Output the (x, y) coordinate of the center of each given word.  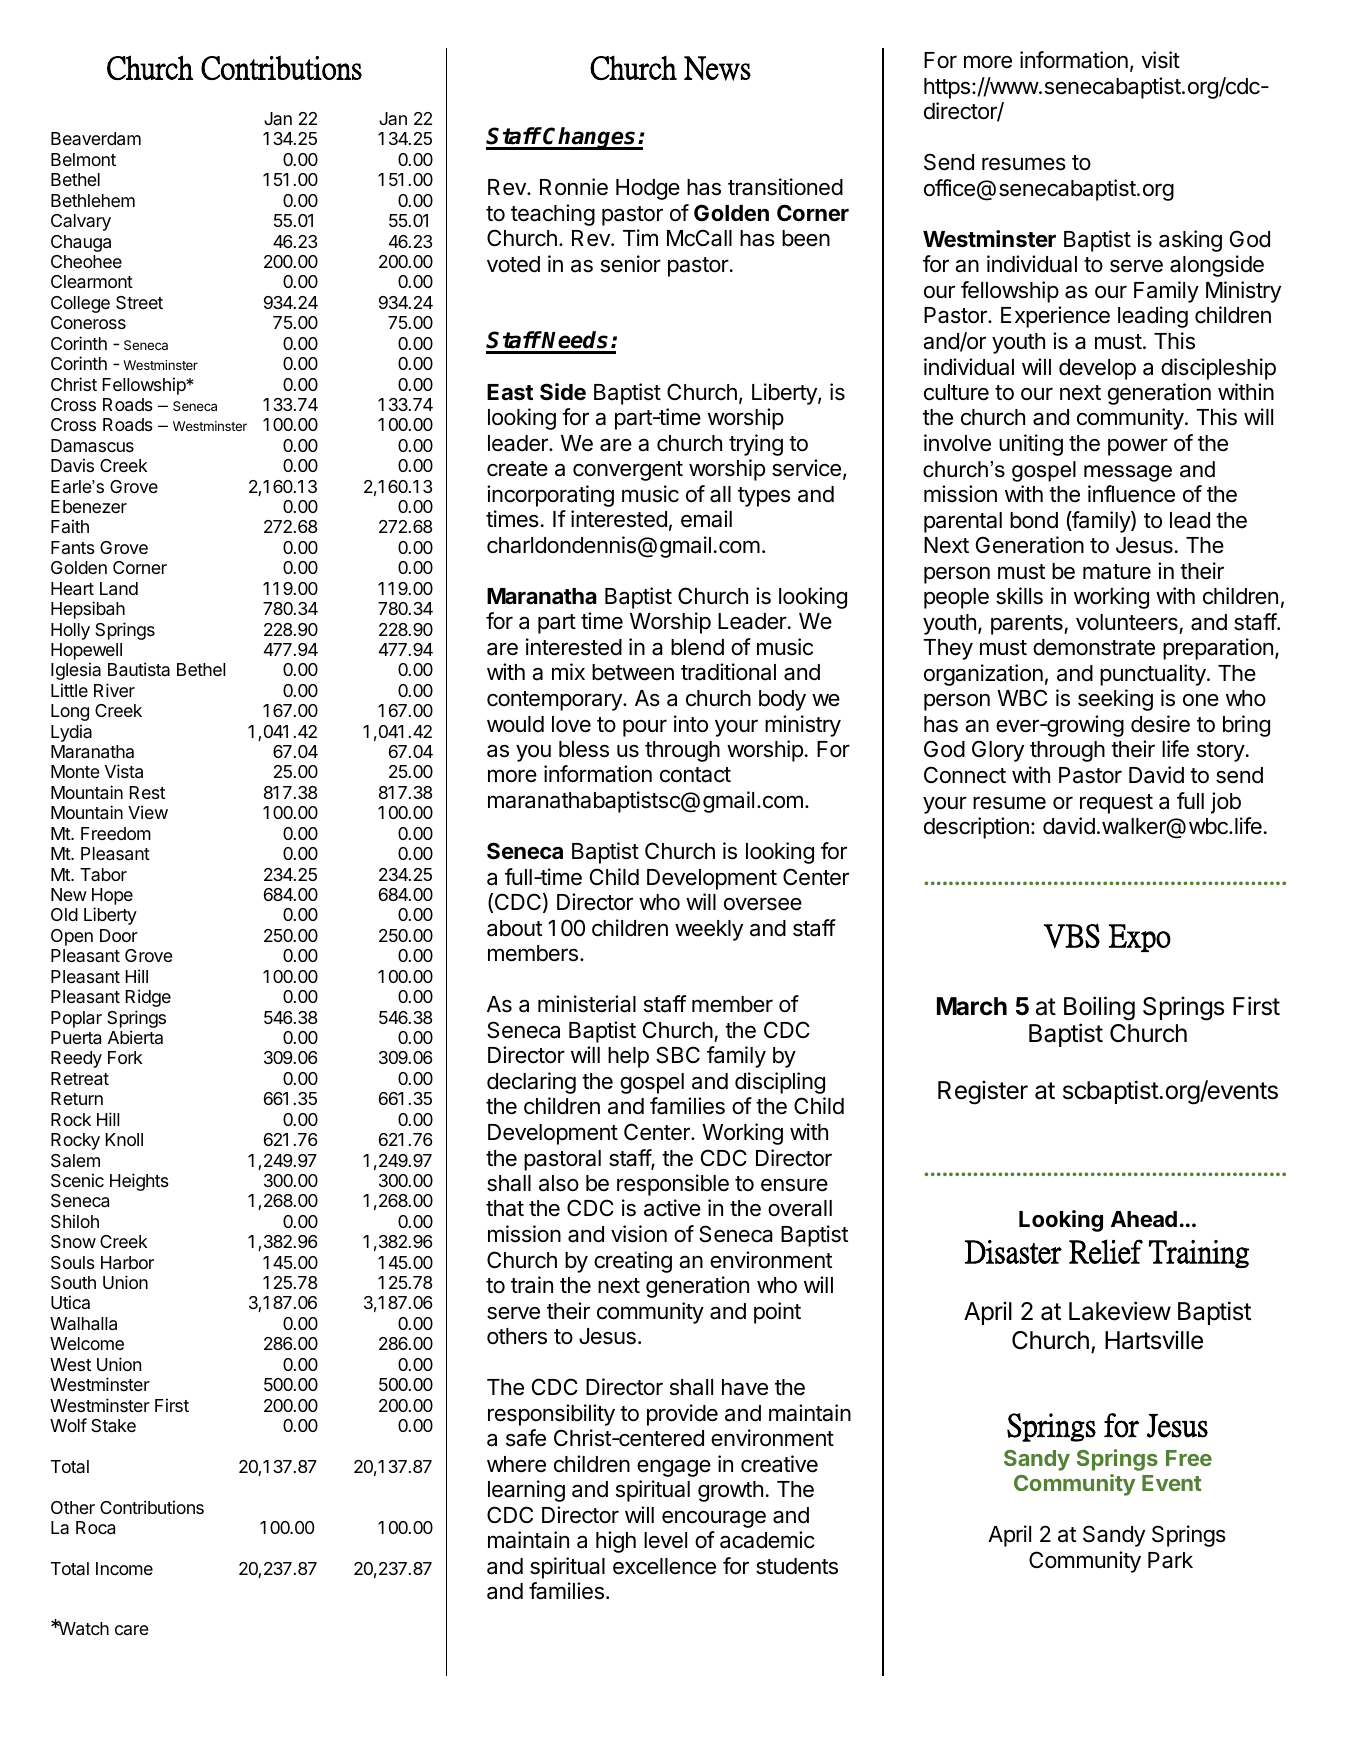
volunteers (1127, 622)
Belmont (83, 159)
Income (124, 1568)
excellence (664, 1566)
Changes (590, 138)
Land (119, 589)
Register (983, 1092)
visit (1160, 60)
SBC (678, 1055)
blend (697, 647)
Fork (125, 1057)
